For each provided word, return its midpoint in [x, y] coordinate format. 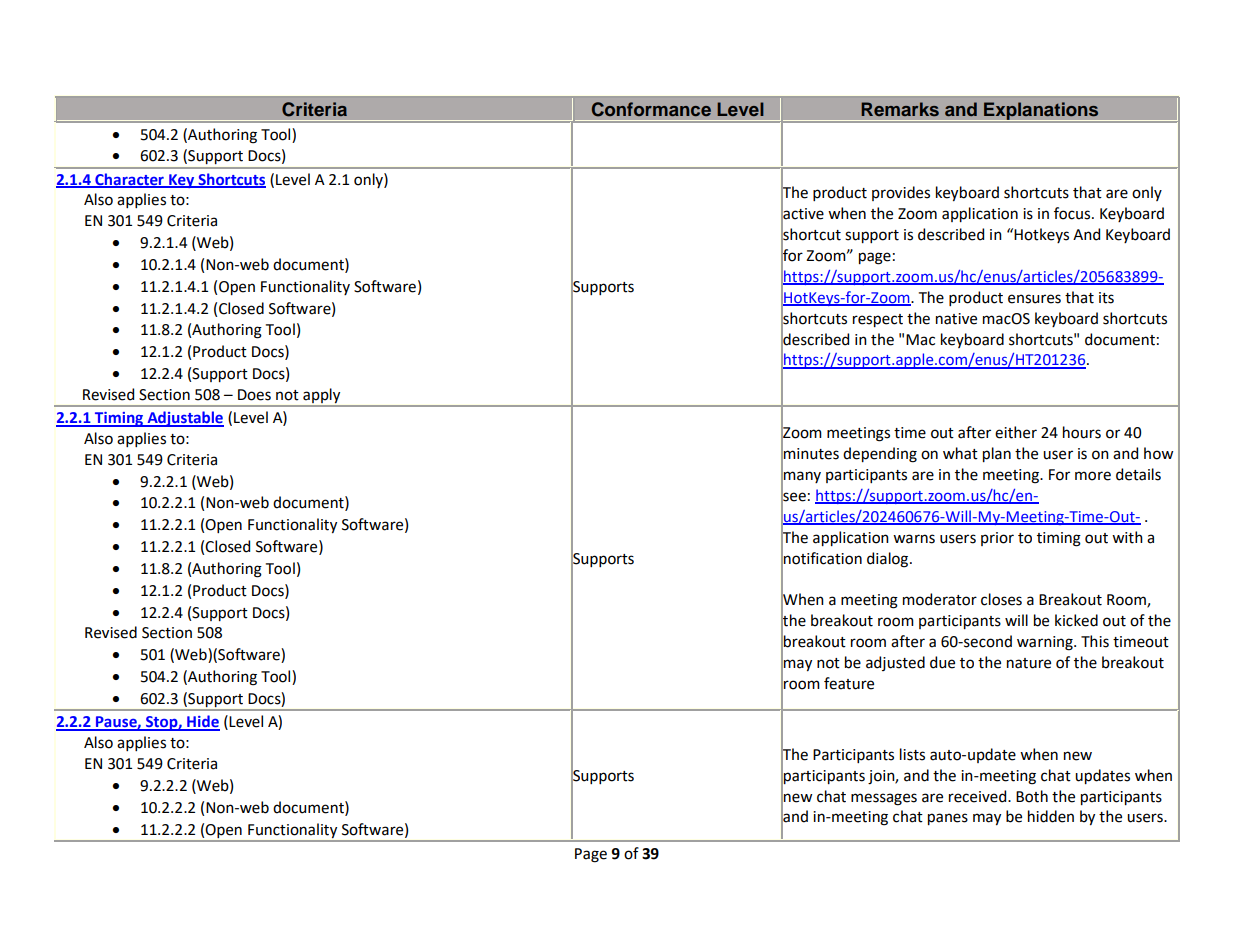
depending [880, 455]
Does [254, 395]
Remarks [900, 109]
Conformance [651, 109]
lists [912, 754]
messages [884, 799]
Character [129, 180]
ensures [1034, 299]
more [1093, 476]
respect [878, 320]
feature [849, 683]
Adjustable [184, 419]
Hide [202, 722]
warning [1046, 643]
